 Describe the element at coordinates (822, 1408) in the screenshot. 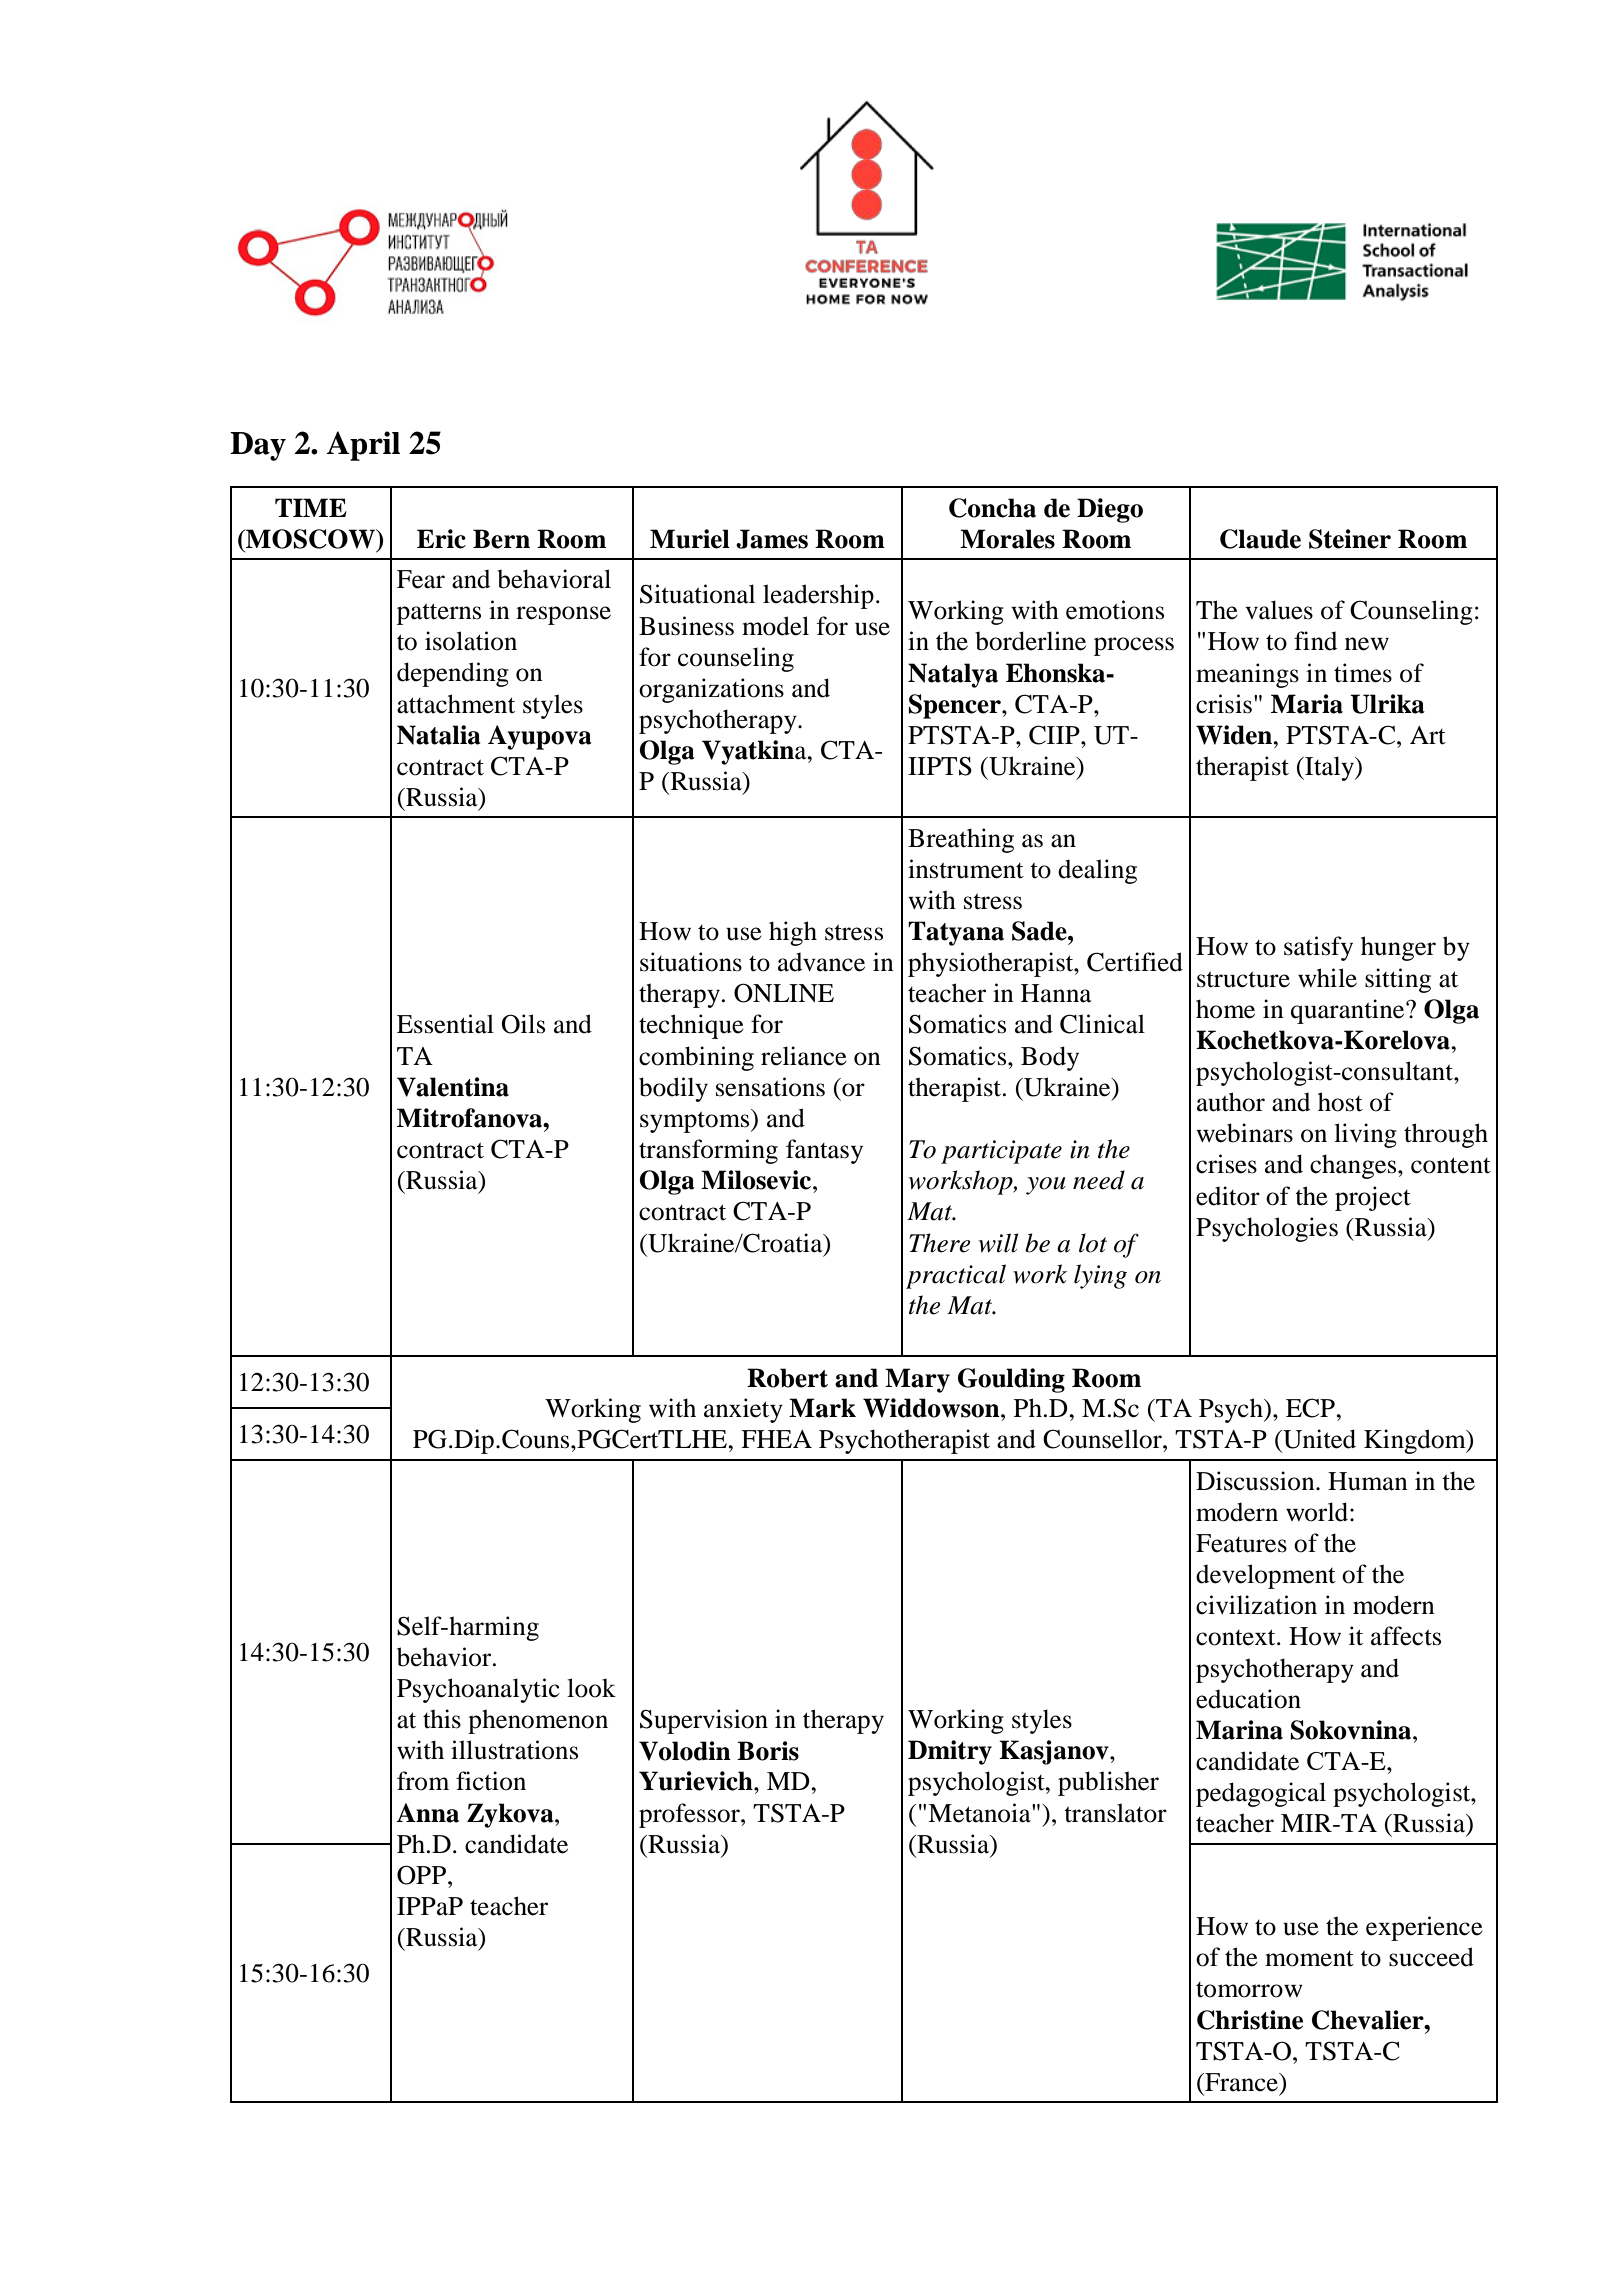

I see `Mark` at that location.
